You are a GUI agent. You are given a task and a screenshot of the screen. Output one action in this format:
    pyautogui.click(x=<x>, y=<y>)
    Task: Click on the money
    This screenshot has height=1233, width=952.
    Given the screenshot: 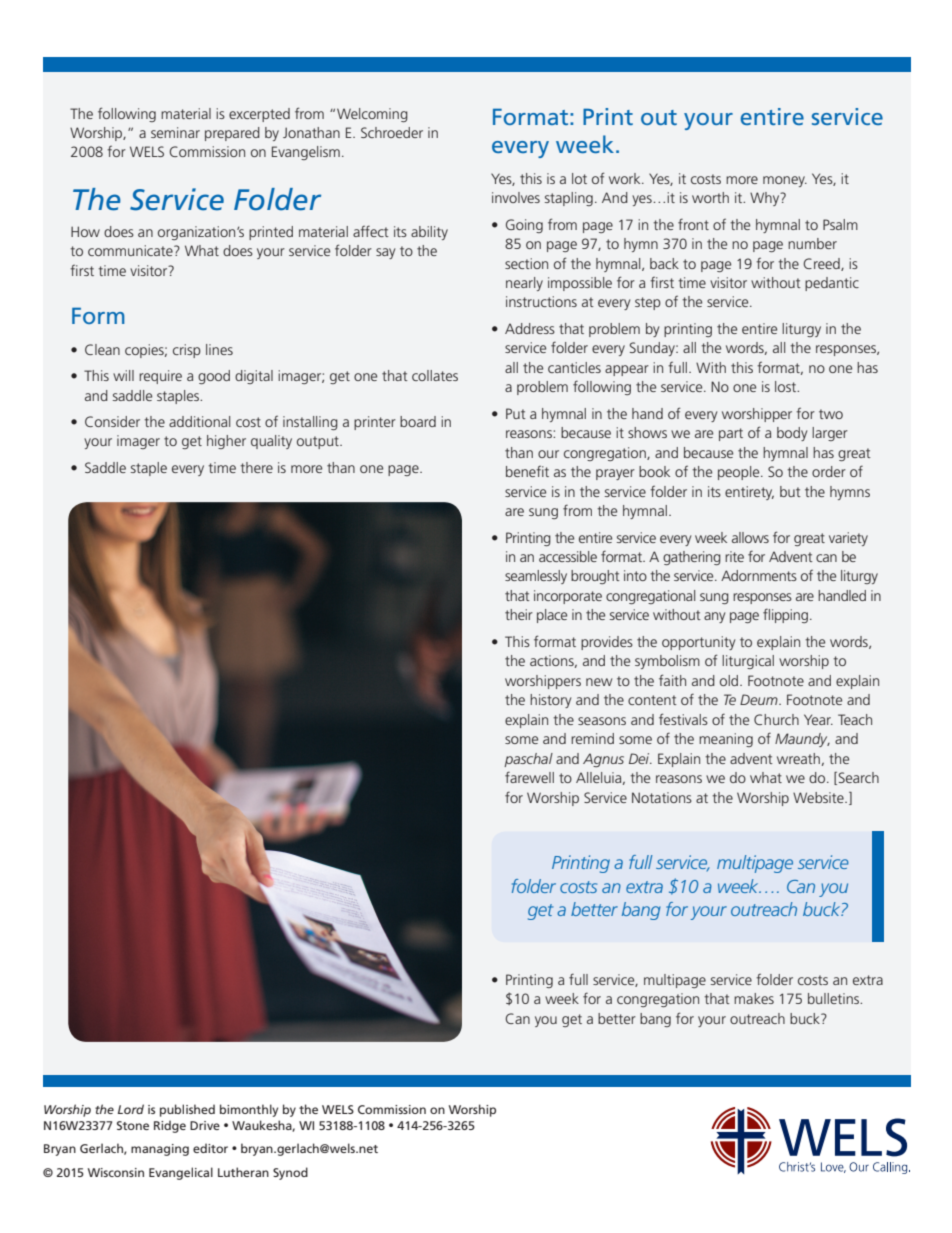 What is the action you would take?
    pyautogui.click(x=785, y=181)
